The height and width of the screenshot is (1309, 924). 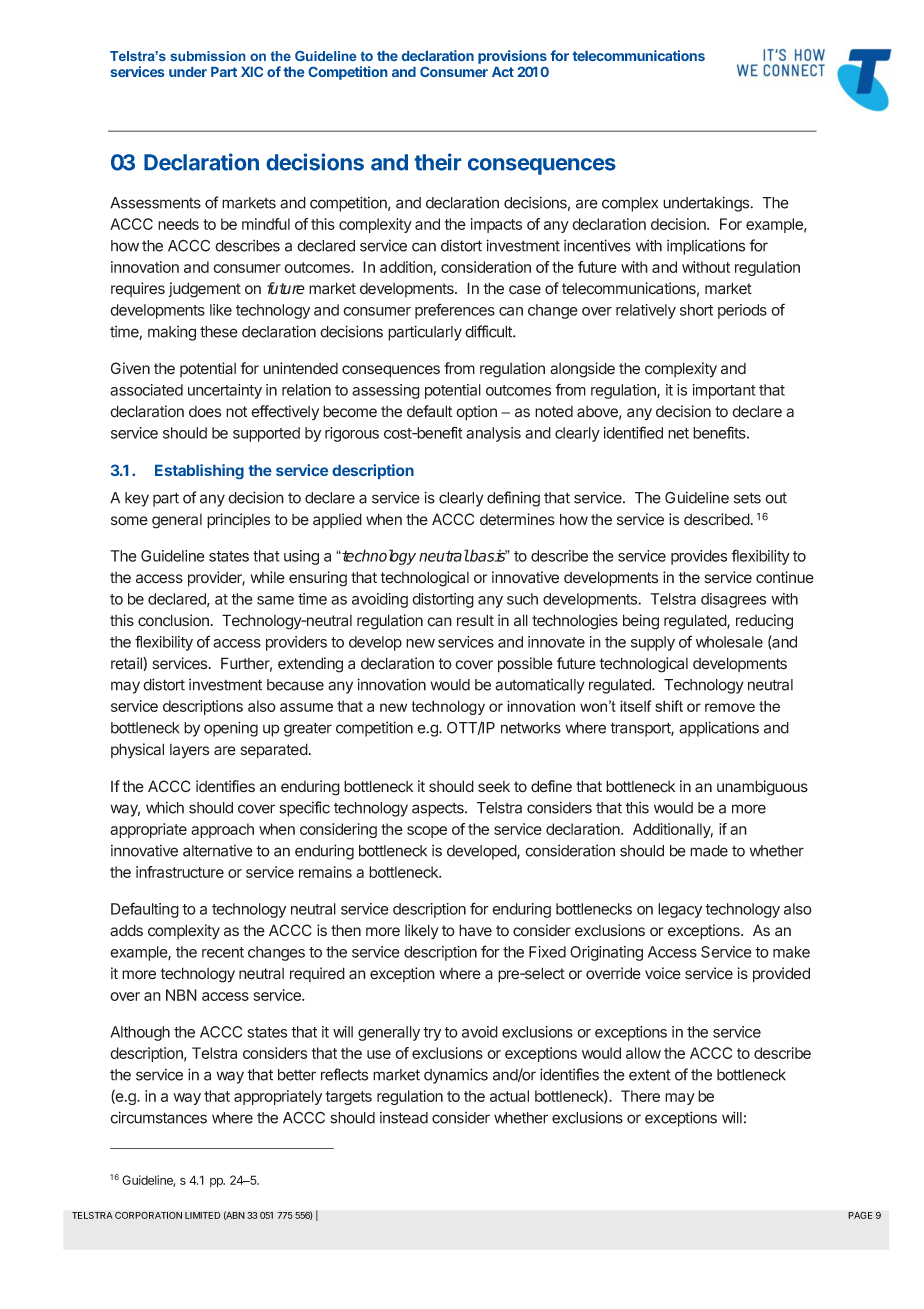 What do you see at coordinates (493, 434) in the screenshot?
I see `analysis` at bounding box center [493, 434].
